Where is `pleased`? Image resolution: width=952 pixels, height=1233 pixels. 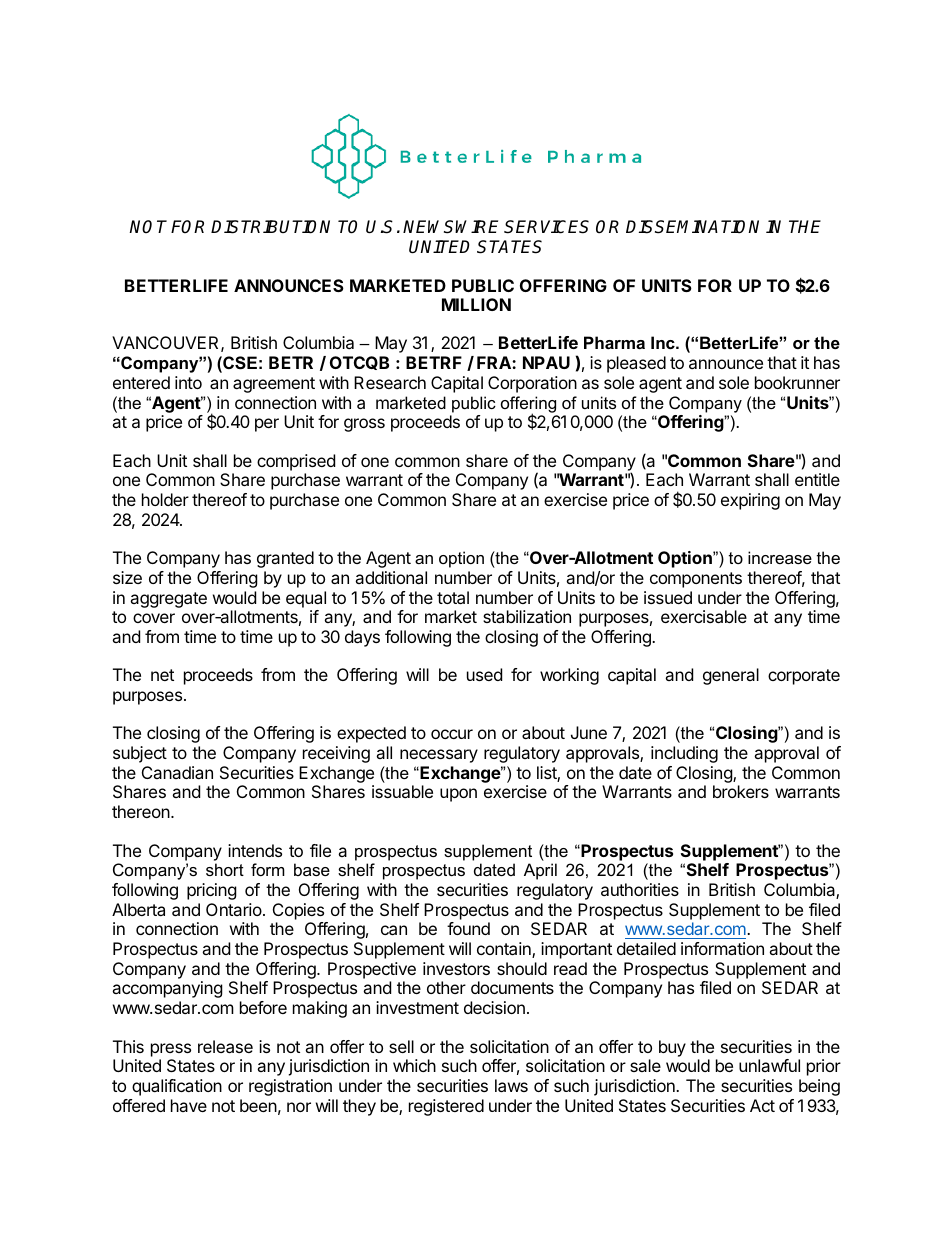
pleased is located at coordinates (636, 364).
